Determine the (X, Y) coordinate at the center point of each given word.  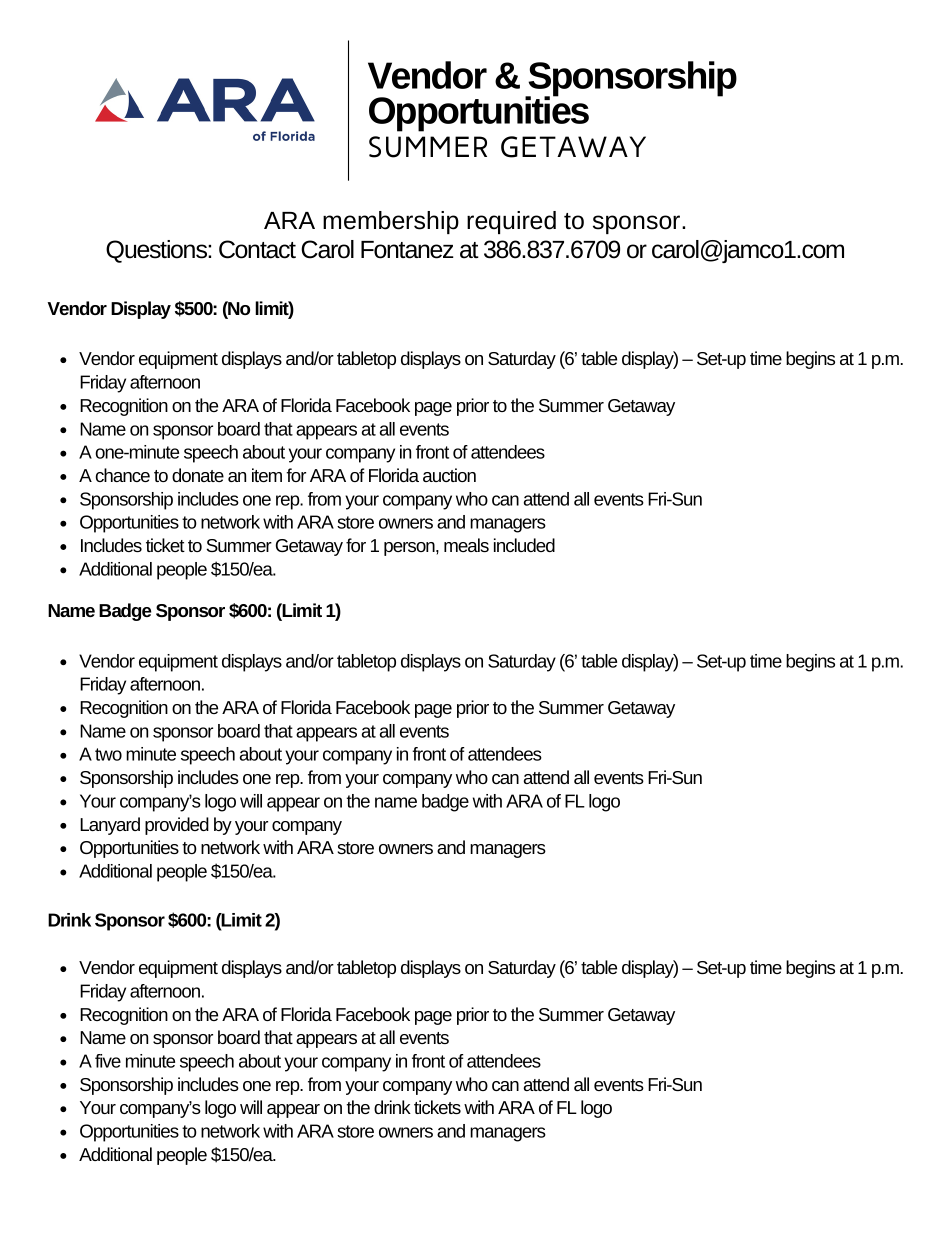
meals (466, 545)
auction (449, 475)
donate (198, 475)
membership (391, 222)
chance (123, 475)
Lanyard (110, 826)
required (511, 222)
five (108, 1061)
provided (177, 826)
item (267, 475)
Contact (257, 249)
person (410, 549)
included (524, 545)
